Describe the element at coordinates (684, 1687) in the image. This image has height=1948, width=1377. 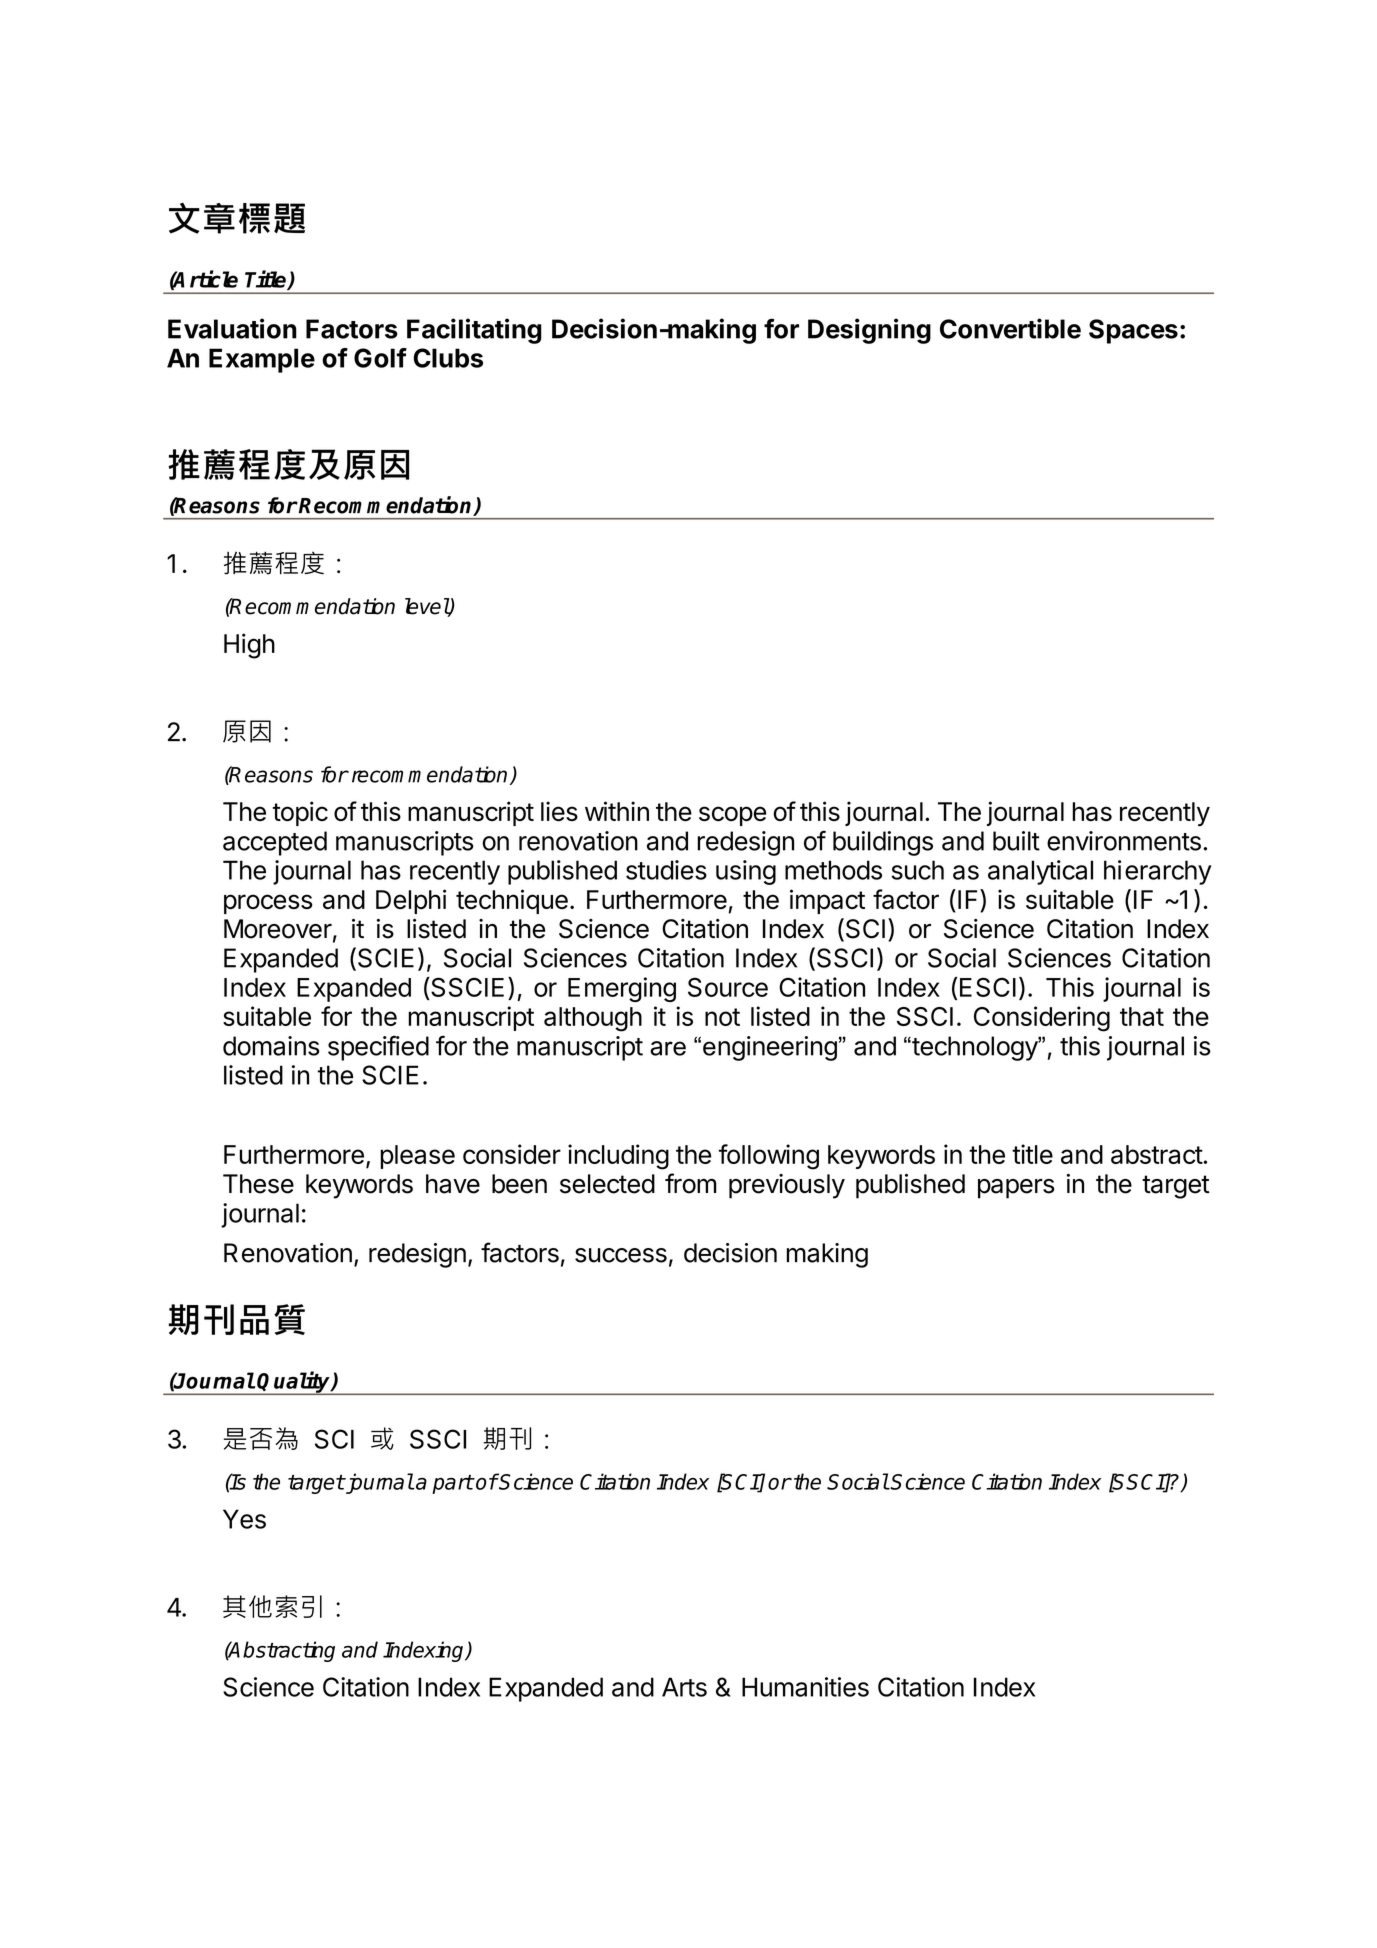
I see `Arts` at that location.
